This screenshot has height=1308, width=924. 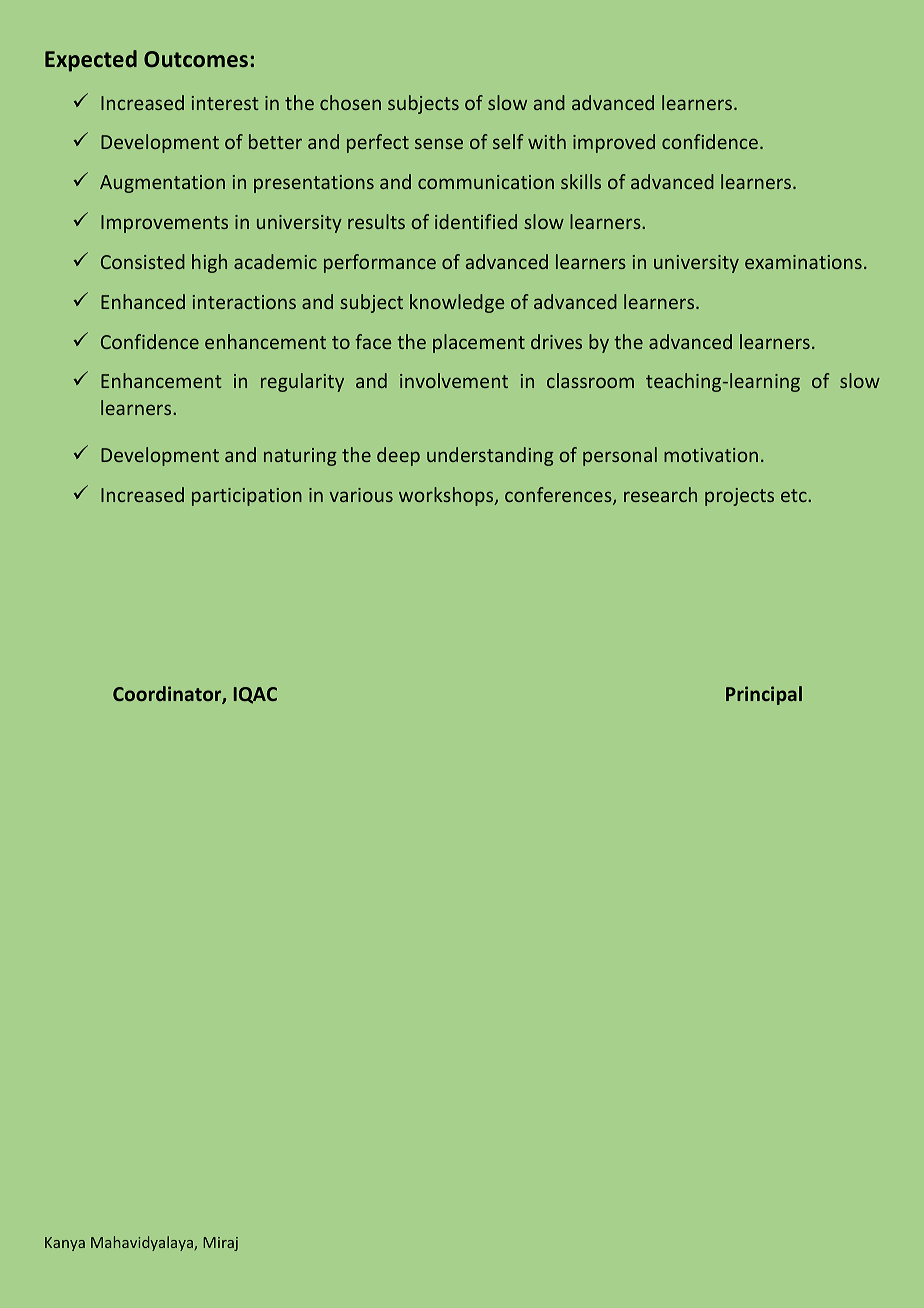 I want to click on Kanya, so click(x=65, y=1244).
